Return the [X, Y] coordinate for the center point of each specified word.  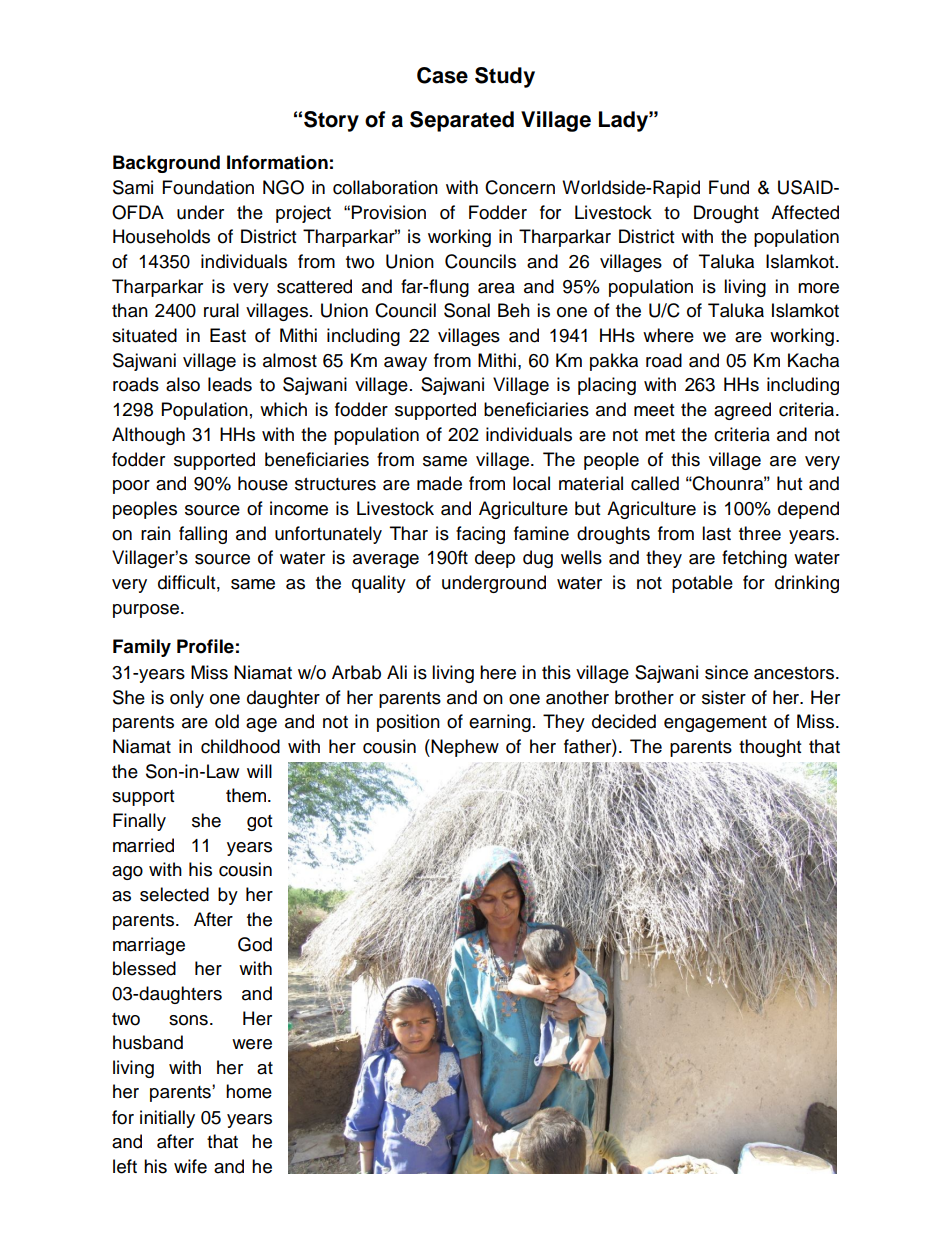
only [187, 699]
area [496, 288]
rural [221, 310]
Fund [729, 187]
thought [770, 748]
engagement [715, 724]
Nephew [464, 748]
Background [166, 164]
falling [203, 535]
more [818, 288]
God [255, 944]
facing [480, 535]
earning [500, 723]
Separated [462, 121]
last [716, 533]
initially [167, 1119]
